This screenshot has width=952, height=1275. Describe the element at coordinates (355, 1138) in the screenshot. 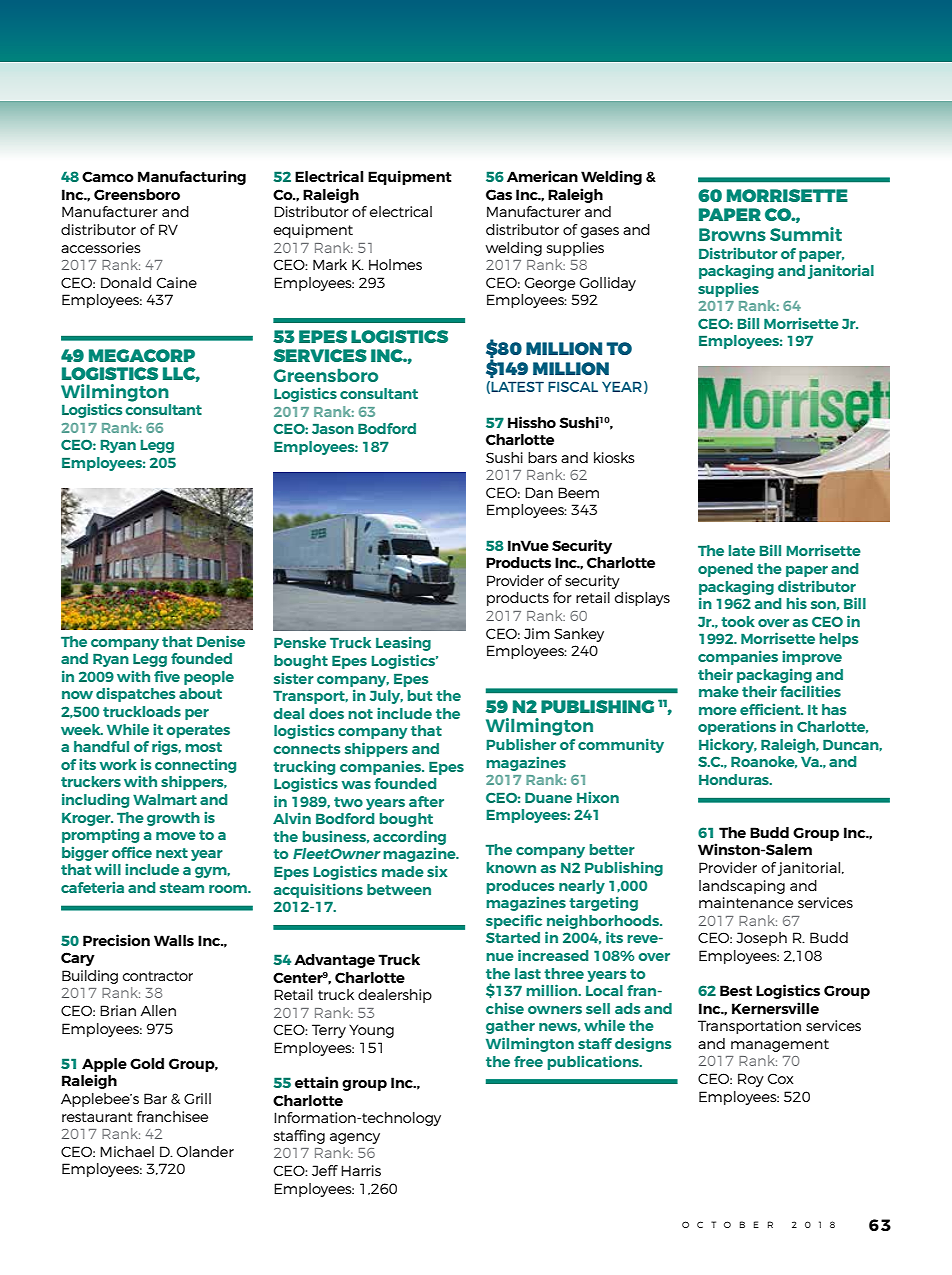

I see `agency` at that location.
